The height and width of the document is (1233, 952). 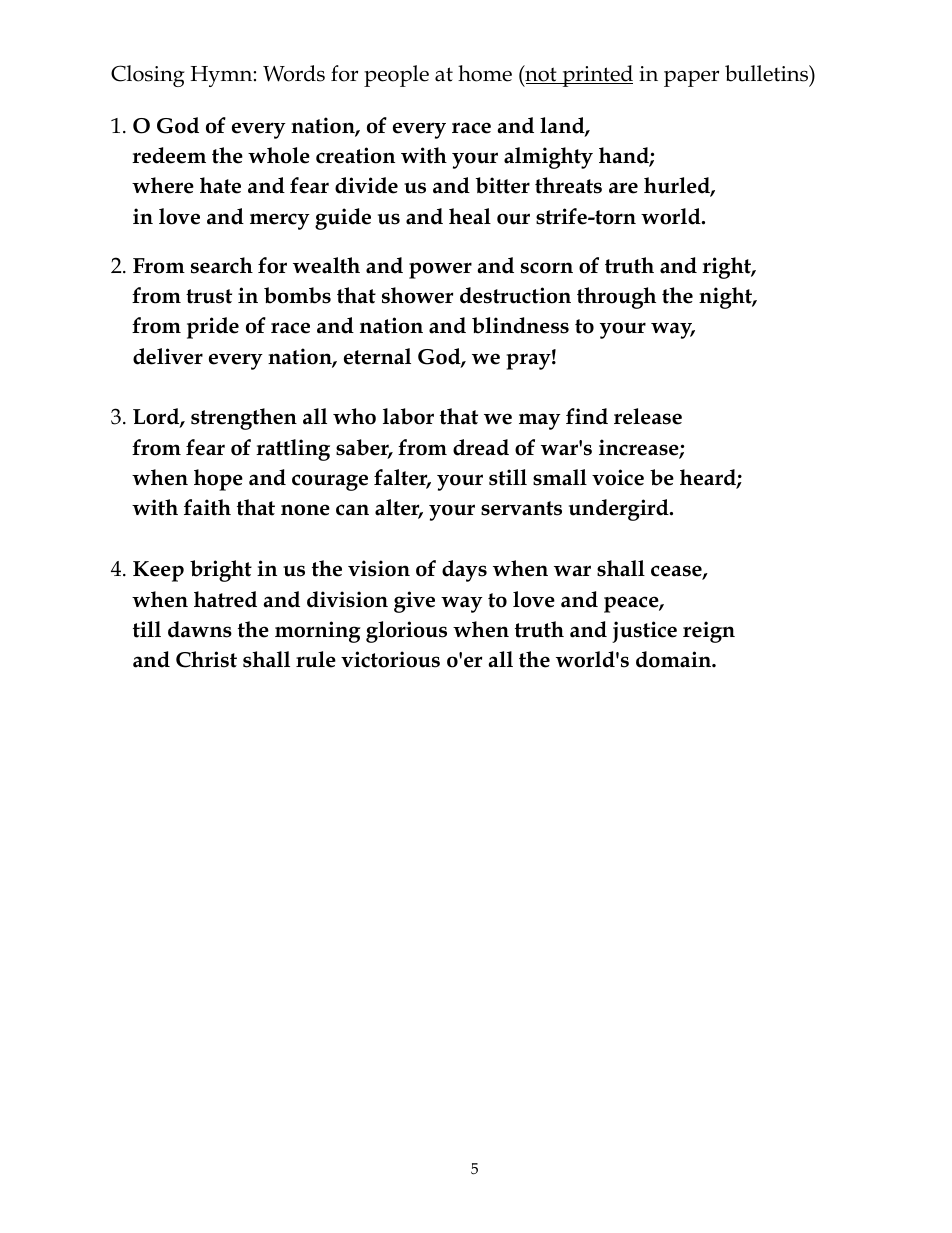 What do you see at coordinates (620, 510) in the document?
I see `undergird` at bounding box center [620, 510].
